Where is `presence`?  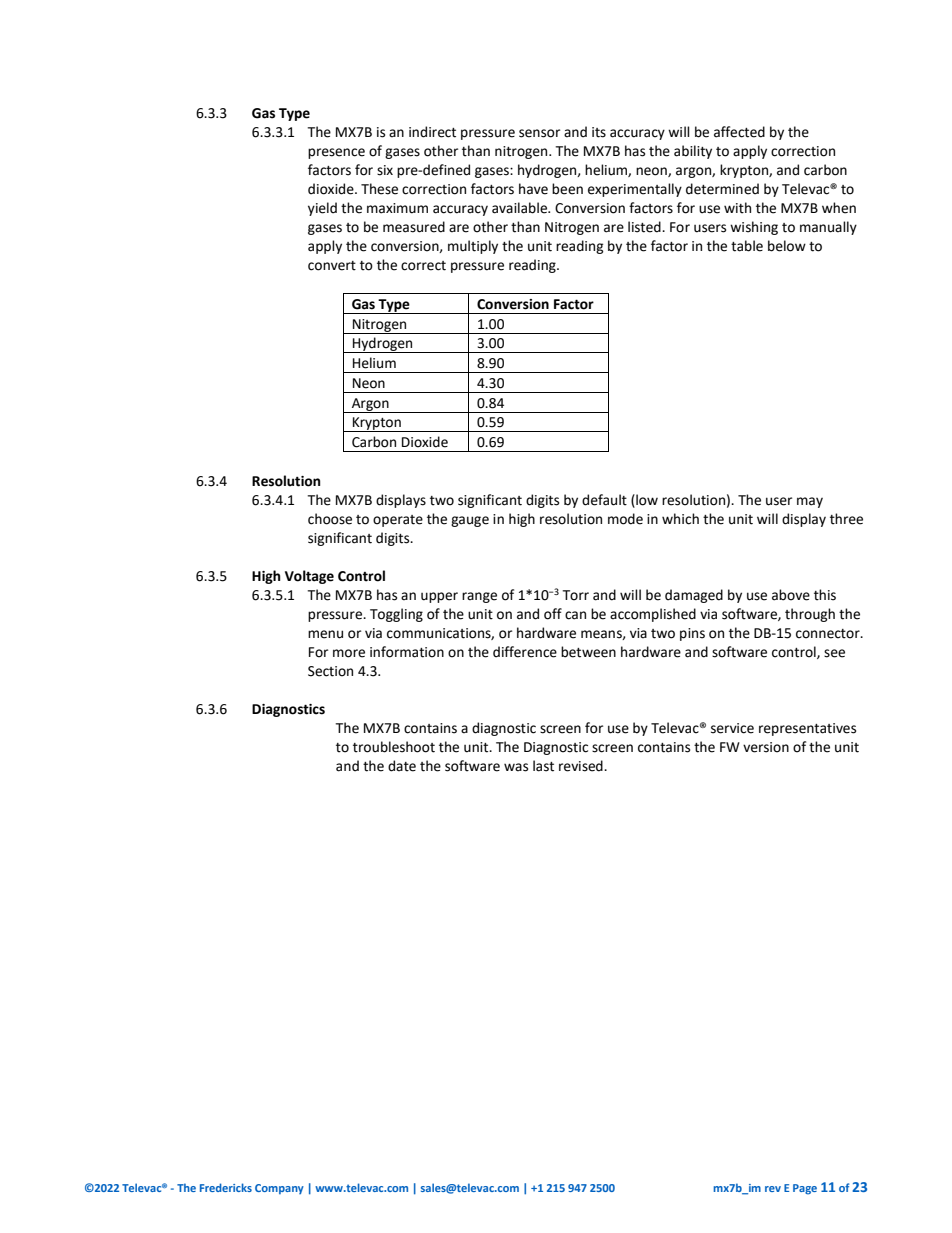
presence is located at coordinates (336, 153).
